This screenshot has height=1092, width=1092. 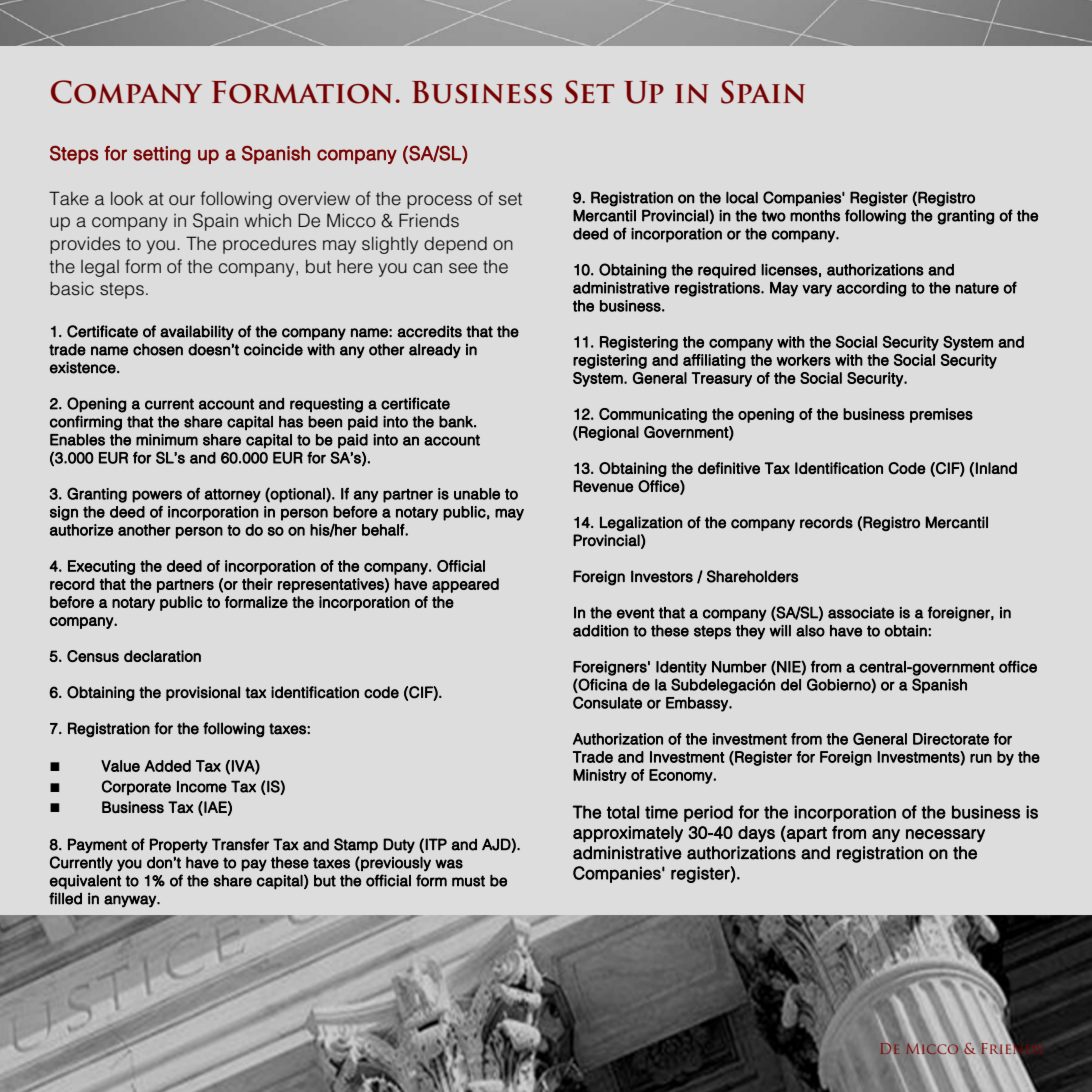 I want to click on addition, so click(x=601, y=631).
